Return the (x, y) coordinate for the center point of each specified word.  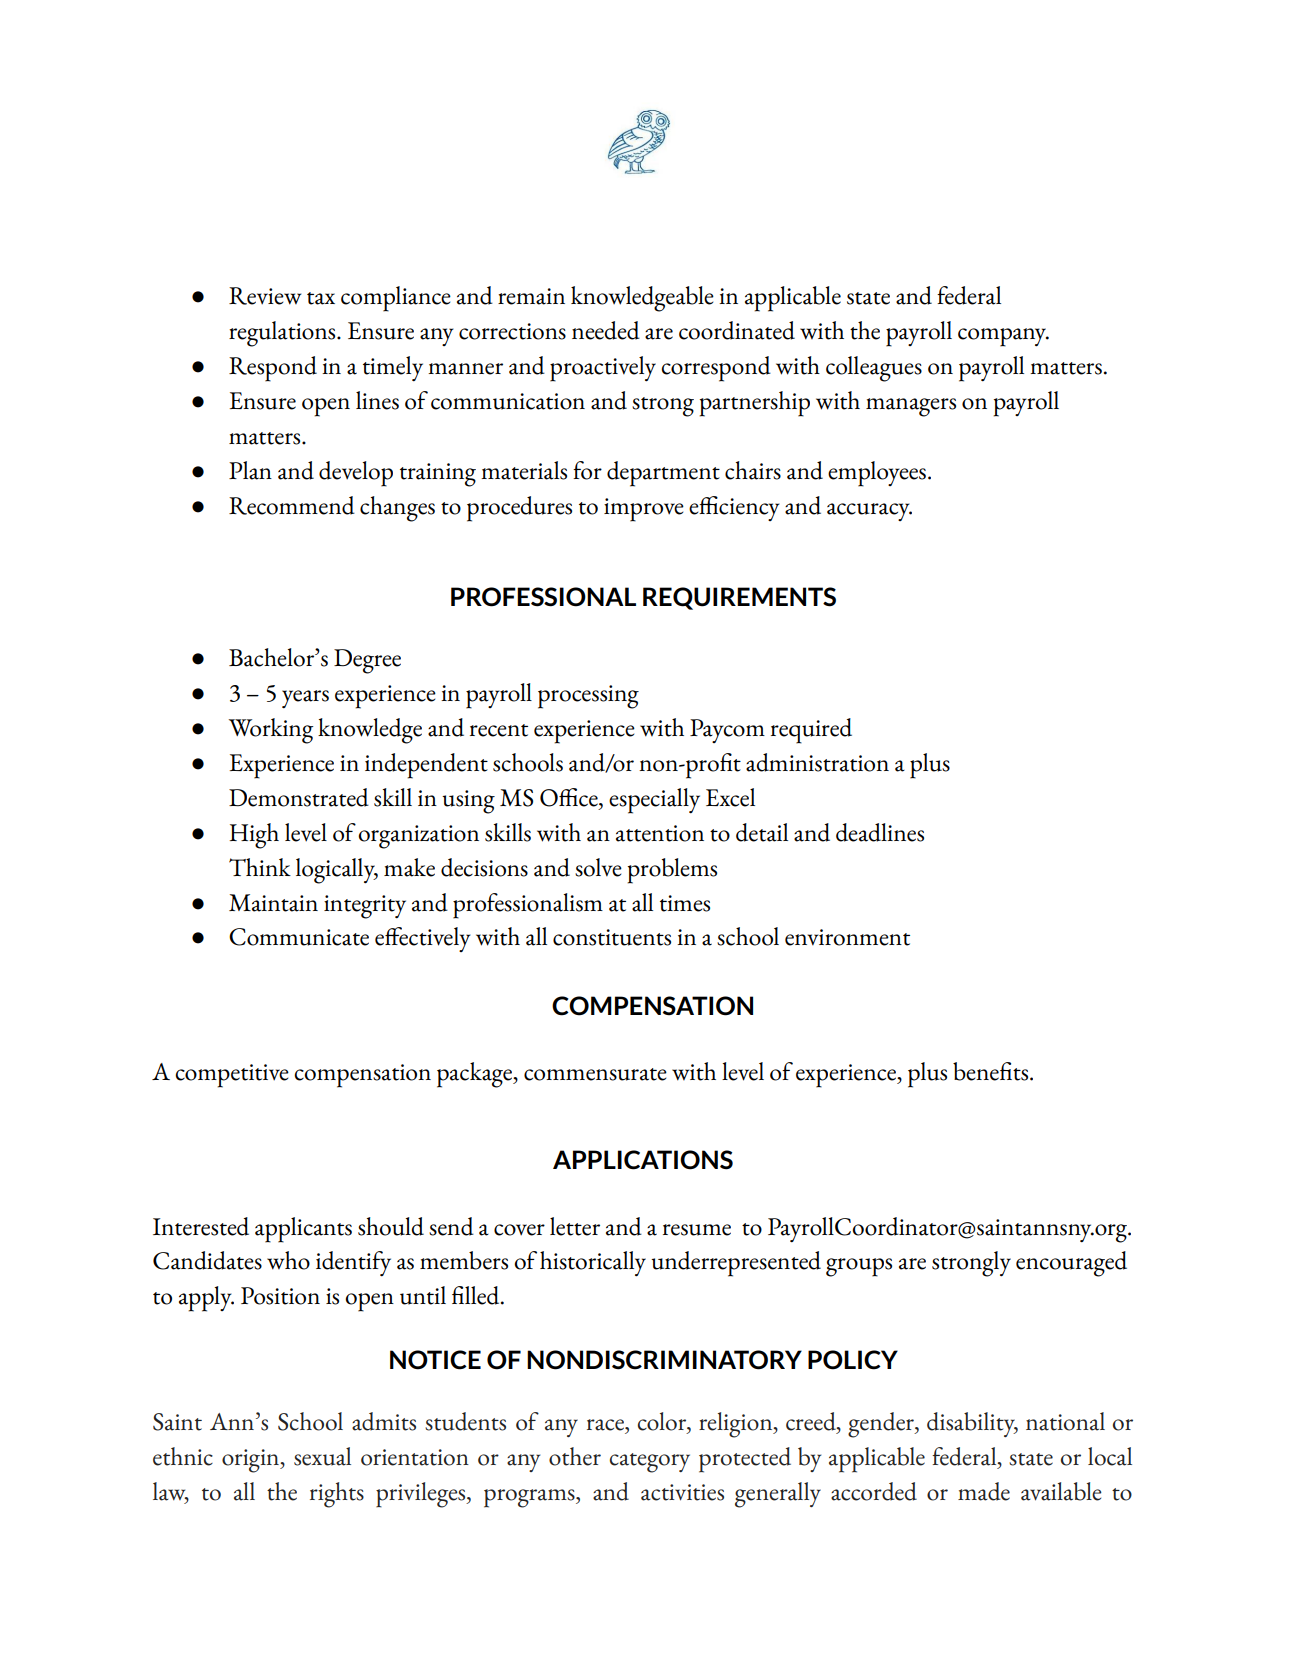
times (685, 903)
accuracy (869, 512)
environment (847, 937)
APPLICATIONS (643, 1160)
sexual (322, 1456)
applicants (303, 1230)
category (650, 1463)
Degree (367, 661)
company (1003, 337)
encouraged (1071, 1264)
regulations (283, 334)
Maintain (273, 903)
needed (606, 330)
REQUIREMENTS (739, 598)
